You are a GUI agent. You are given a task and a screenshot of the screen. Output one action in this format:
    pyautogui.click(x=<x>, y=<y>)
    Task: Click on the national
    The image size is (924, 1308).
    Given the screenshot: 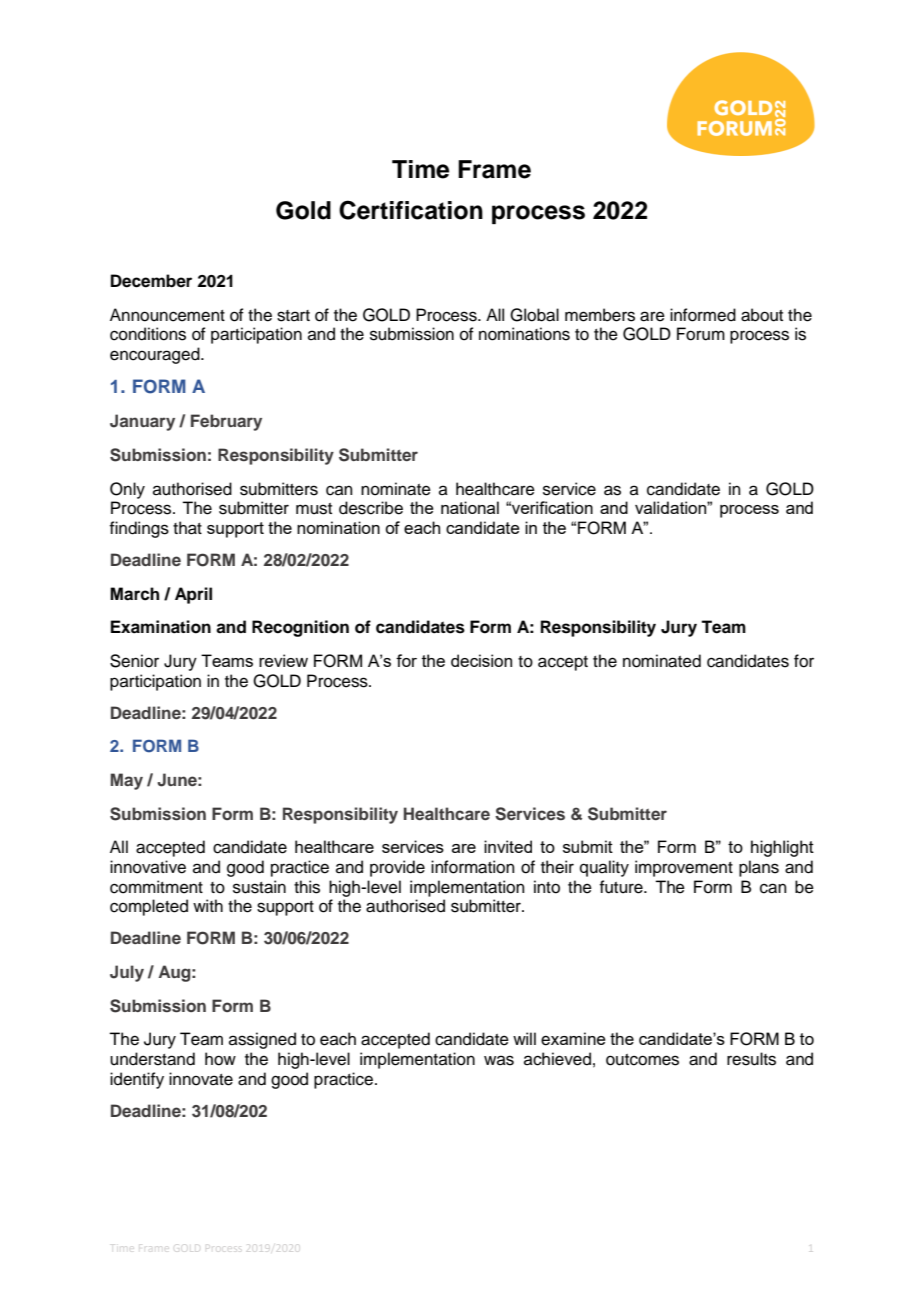 What is the action you would take?
    pyautogui.click(x=470, y=507)
